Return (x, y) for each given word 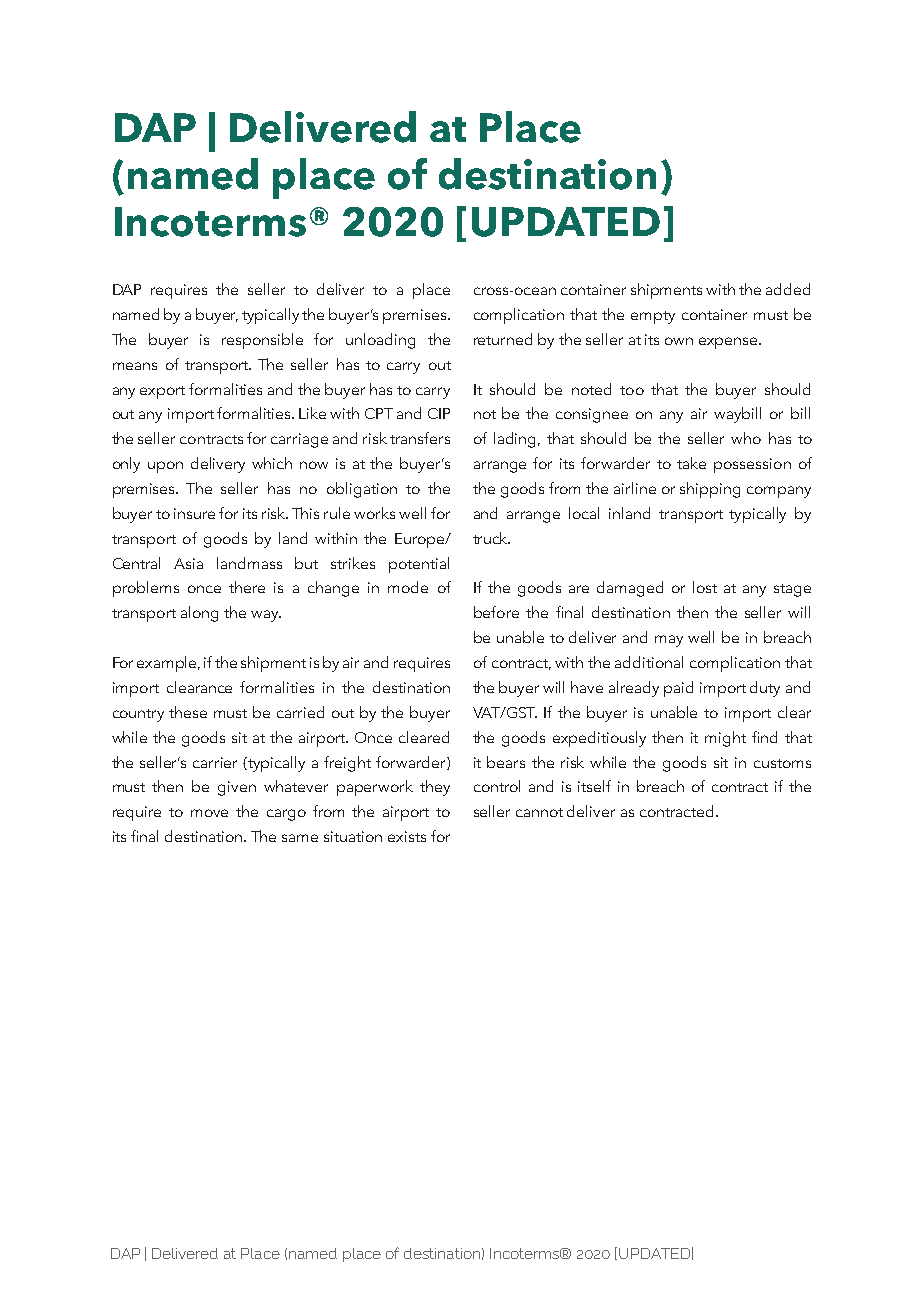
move (209, 813)
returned (503, 339)
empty (653, 317)
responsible (262, 341)
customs (782, 763)
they (435, 788)
